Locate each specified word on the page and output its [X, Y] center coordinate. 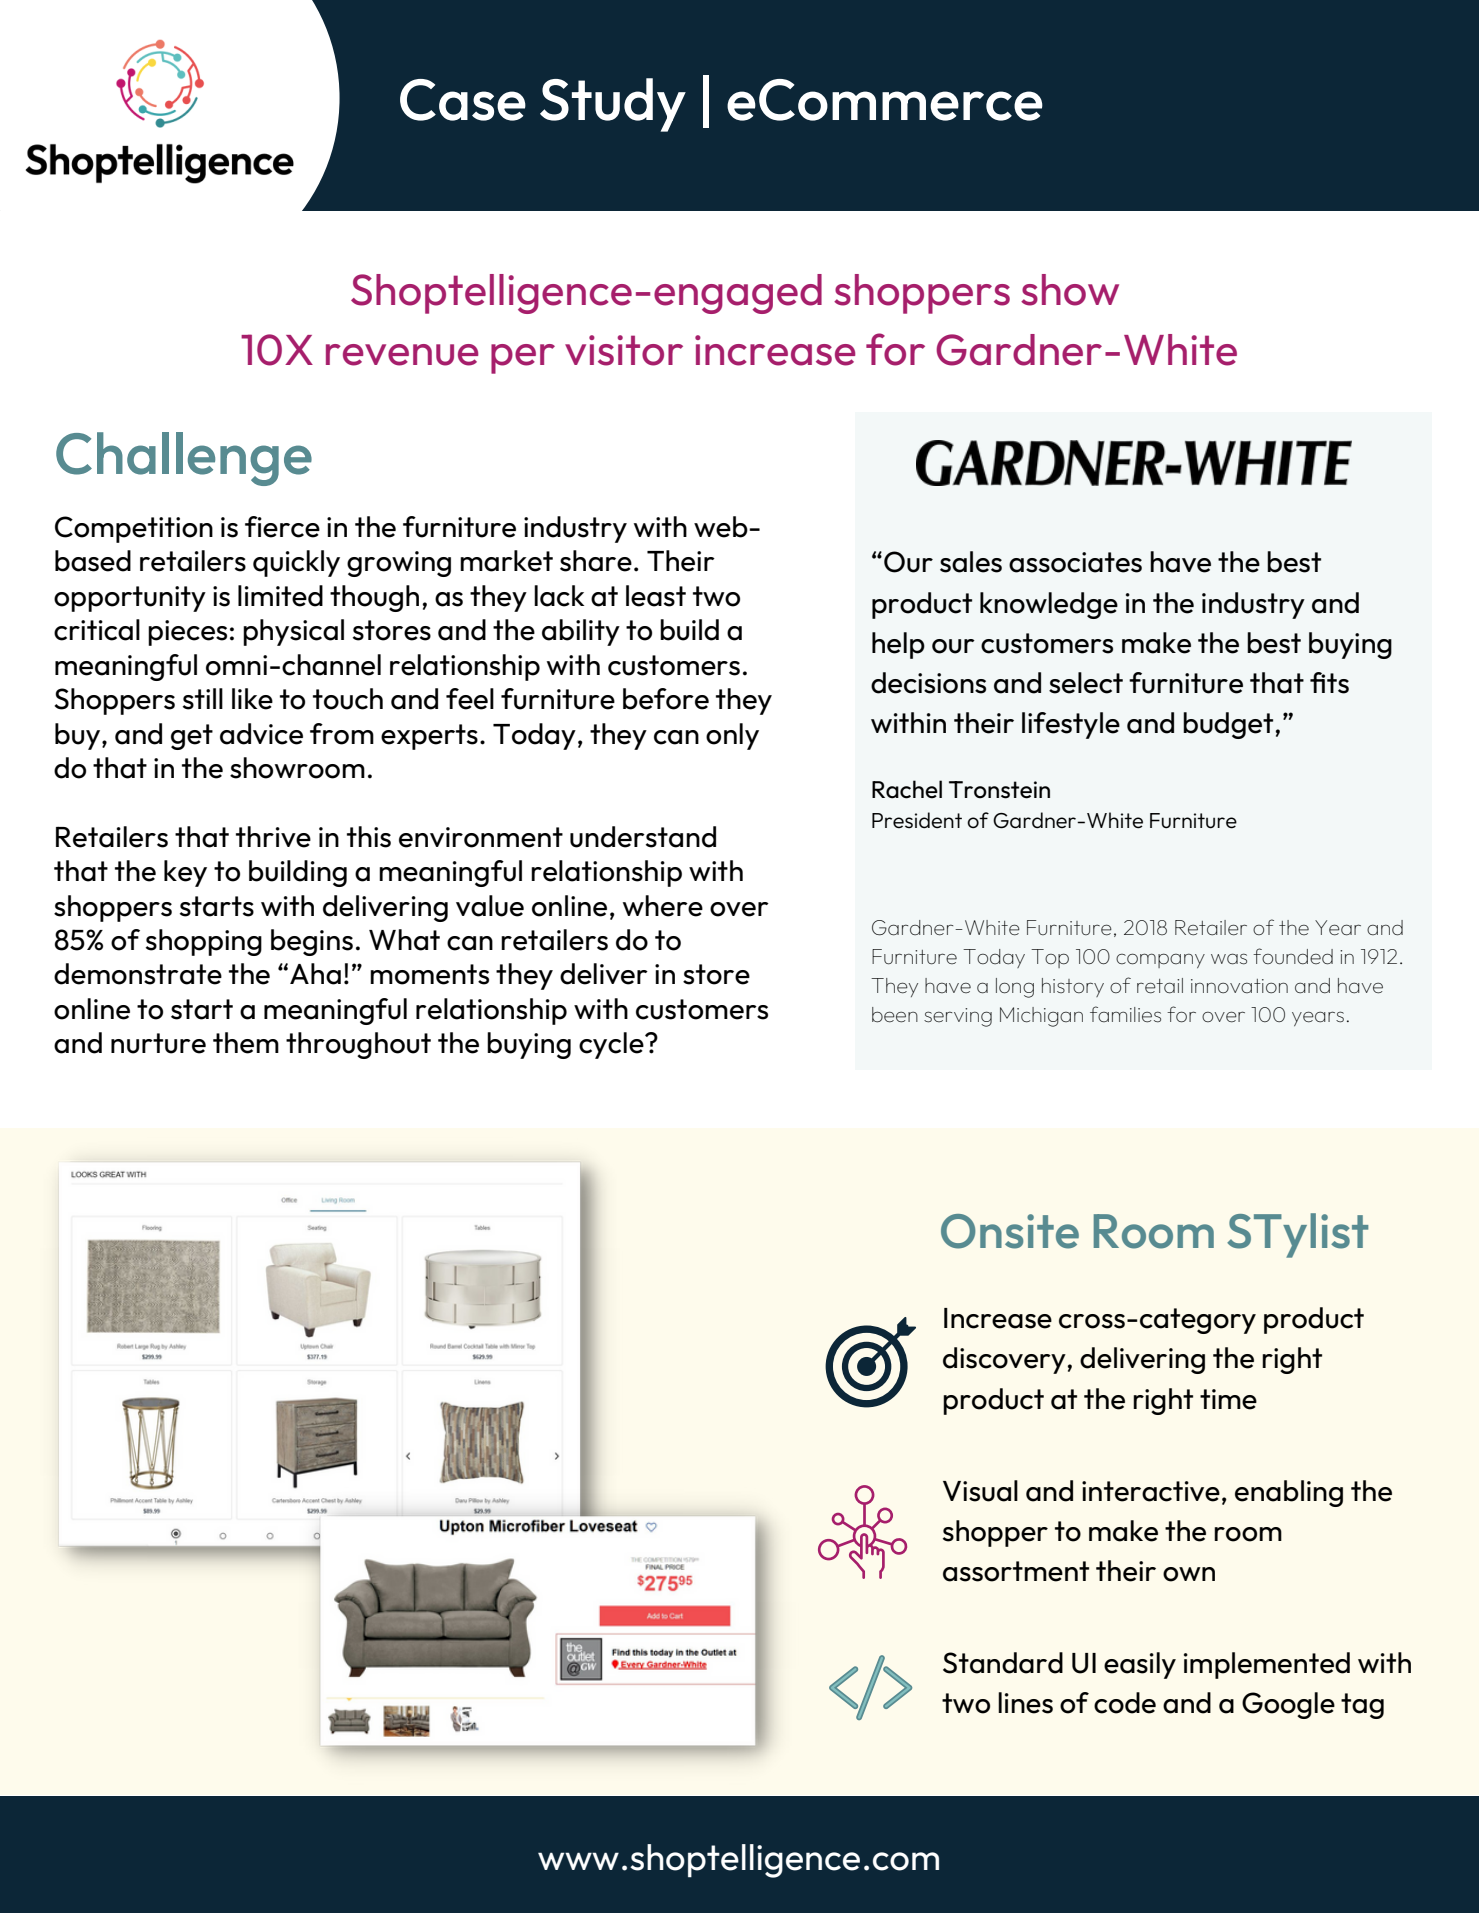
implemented [1267, 1665]
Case [463, 100]
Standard [1003, 1663]
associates [1075, 562]
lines [1025, 1703]
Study [613, 105]
